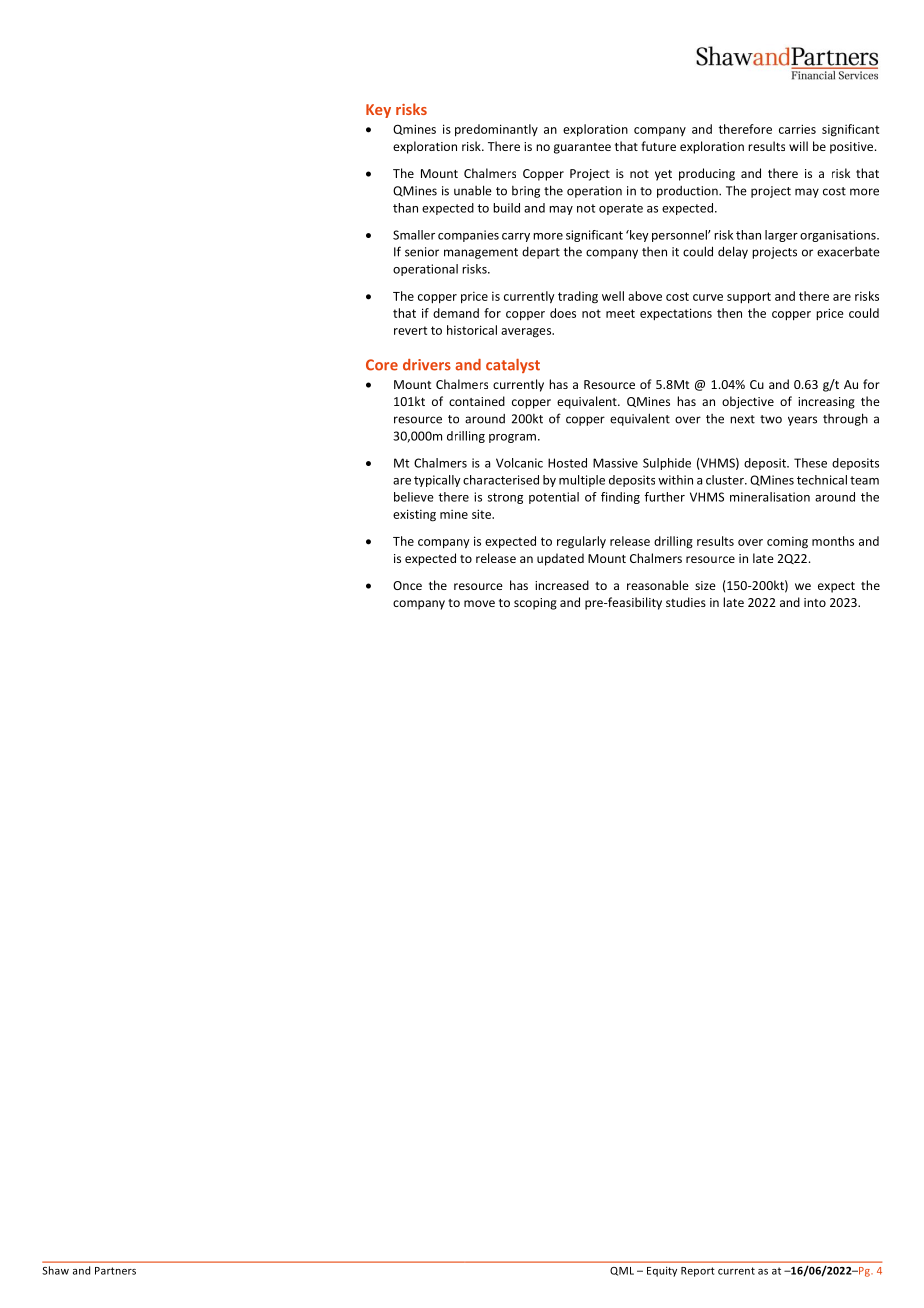  Describe the element at coordinates (115, 1271) in the document. I see `Partners` at that location.
